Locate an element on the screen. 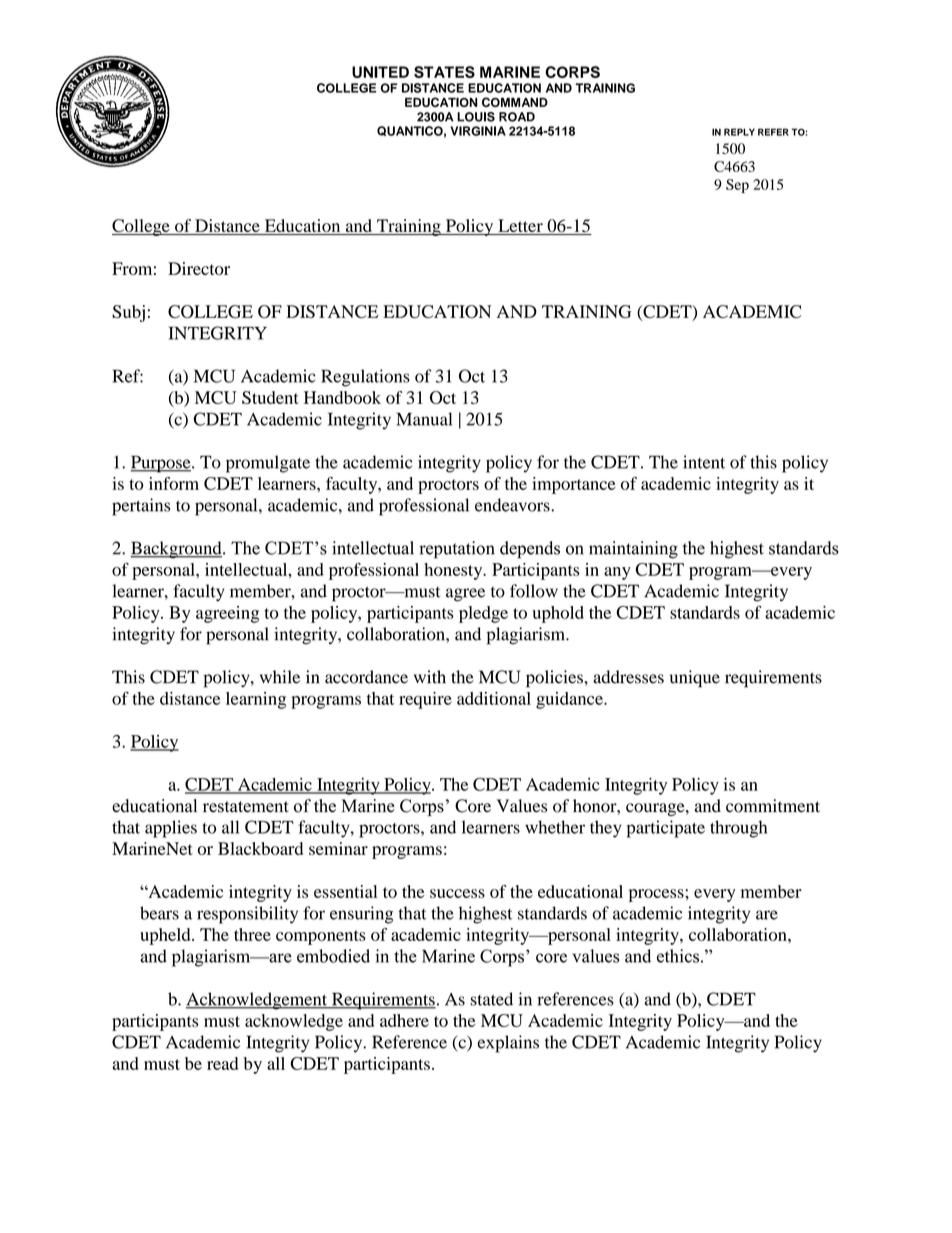  UNITED is located at coordinates (380, 72).
